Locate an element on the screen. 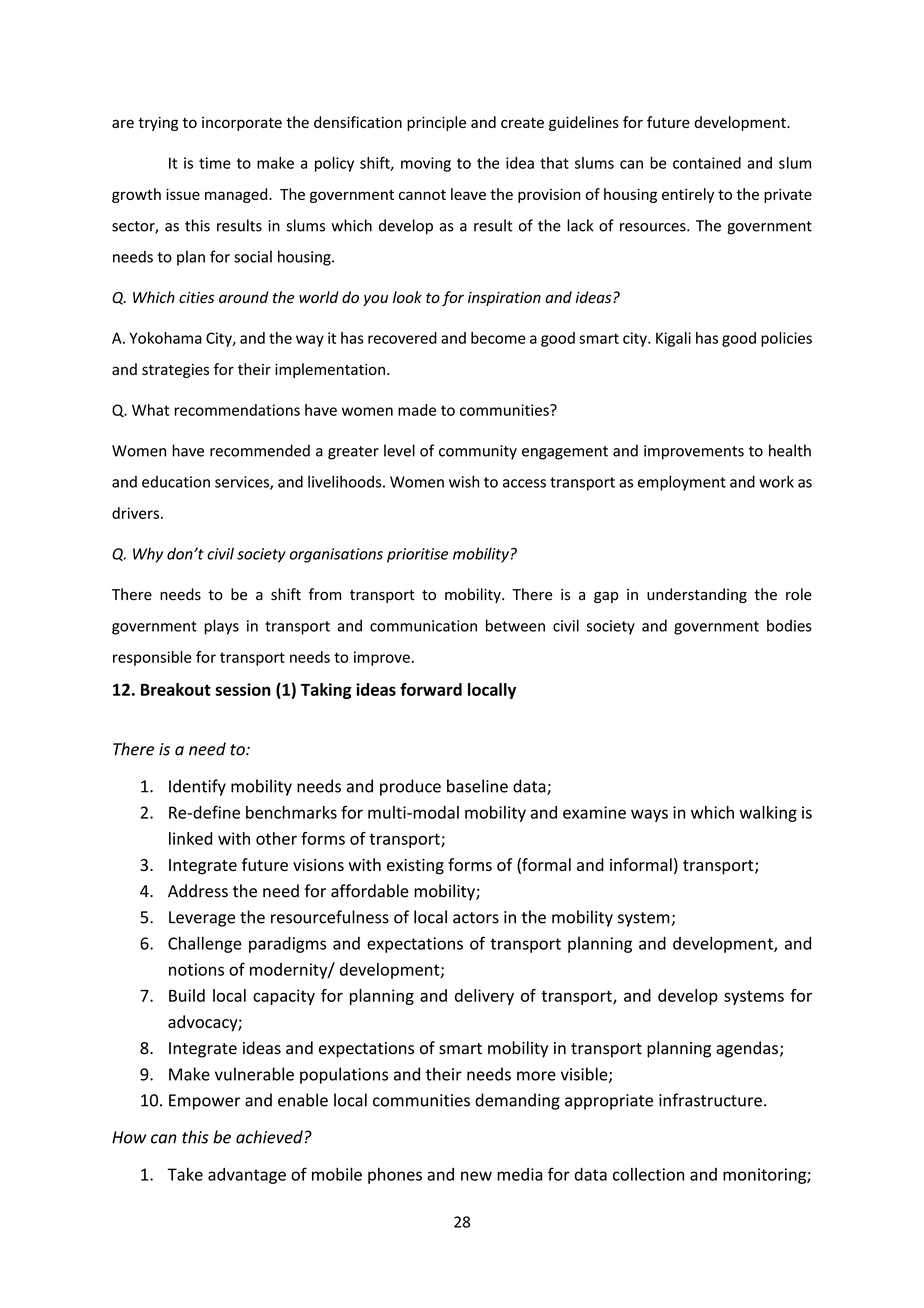 Image resolution: width=924 pixels, height=1308 pixels. contained is located at coordinates (707, 163).
